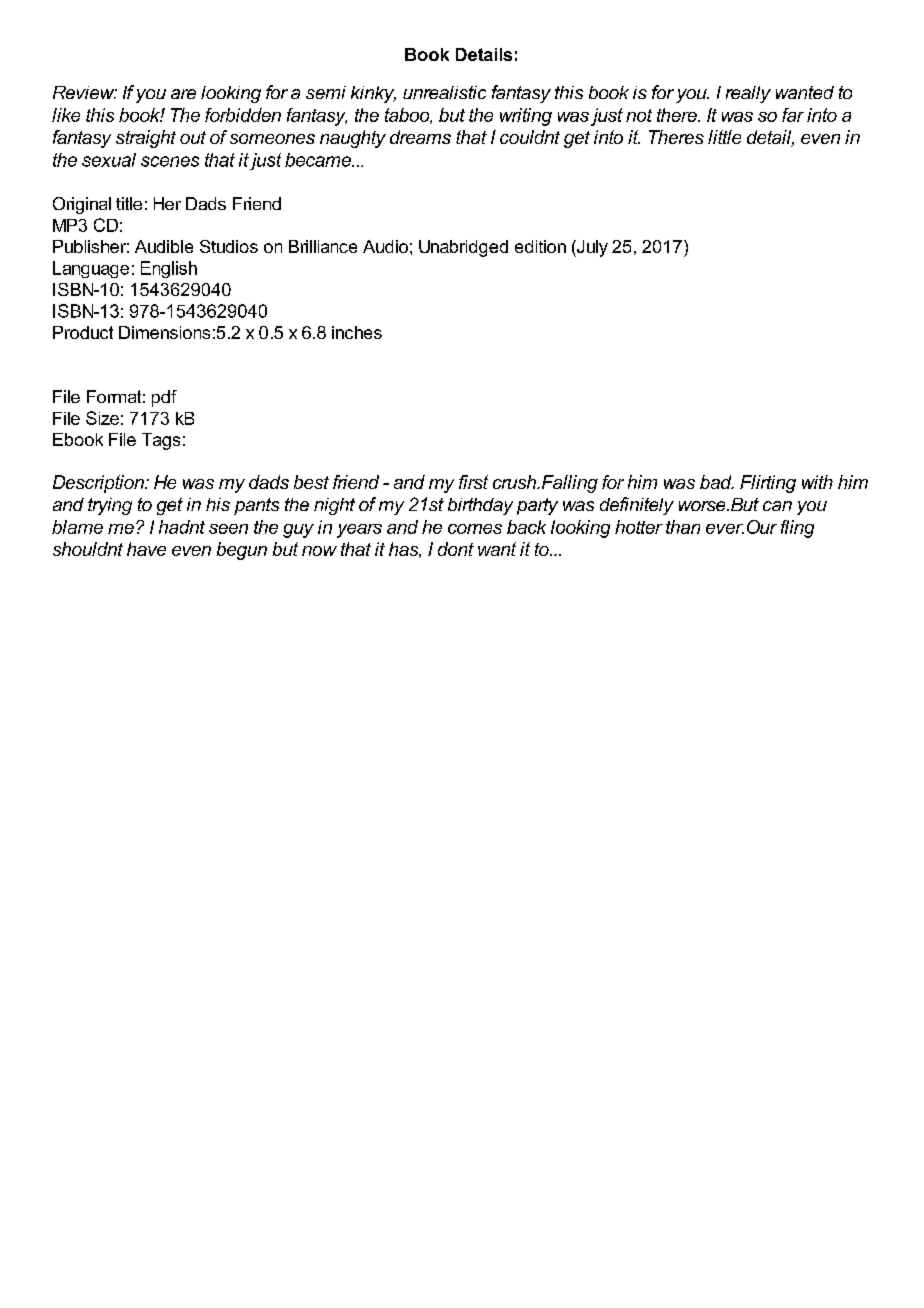 The height and width of the page is (1308, 924). I want to click on have, so click(146, 549).
